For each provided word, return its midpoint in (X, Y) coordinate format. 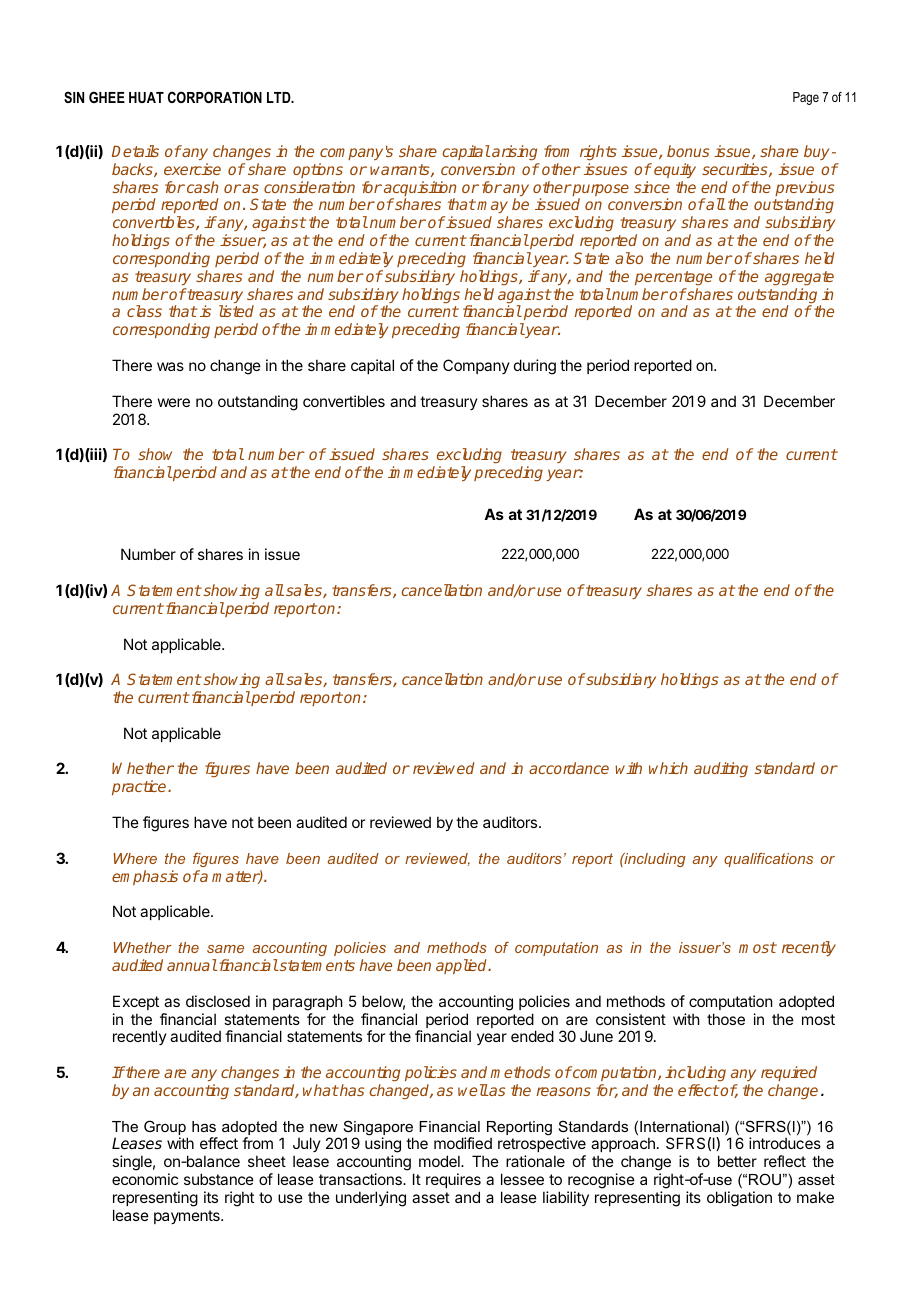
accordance (569, 768)
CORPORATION (215, 97)
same (225, 949)
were (174, 402)
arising (514, 153)
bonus (688, 151)
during (535, 367)
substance (219, 1179)
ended (532, 1036)
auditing (721, 770)
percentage (673, 278)
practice (140, 787)
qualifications (768, 860)
